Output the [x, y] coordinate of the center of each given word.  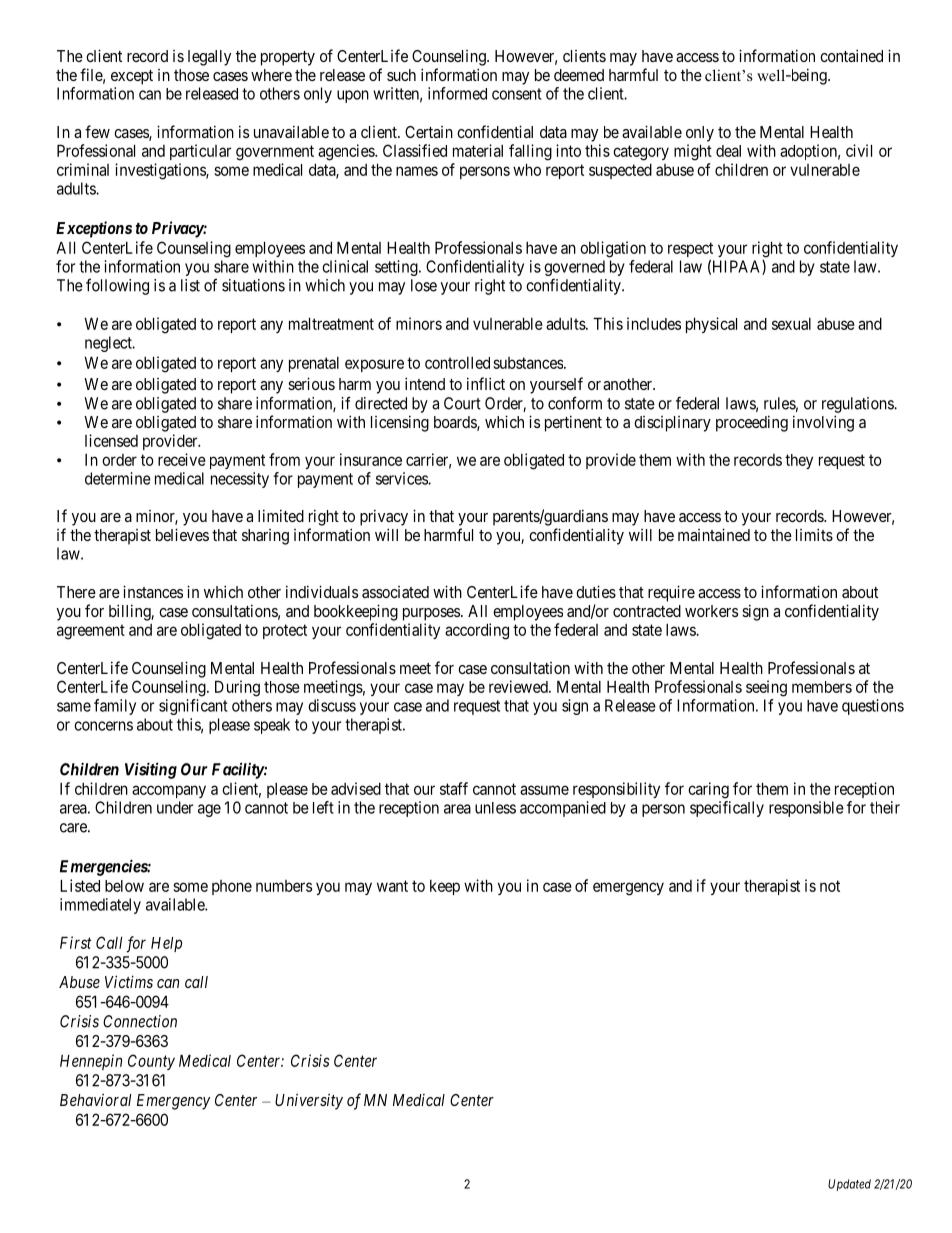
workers [711, 611]
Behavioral [95, 1100]
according [477, 631]
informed [457, 93]
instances [153, 591]
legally [209, 58]
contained [851, 55]
